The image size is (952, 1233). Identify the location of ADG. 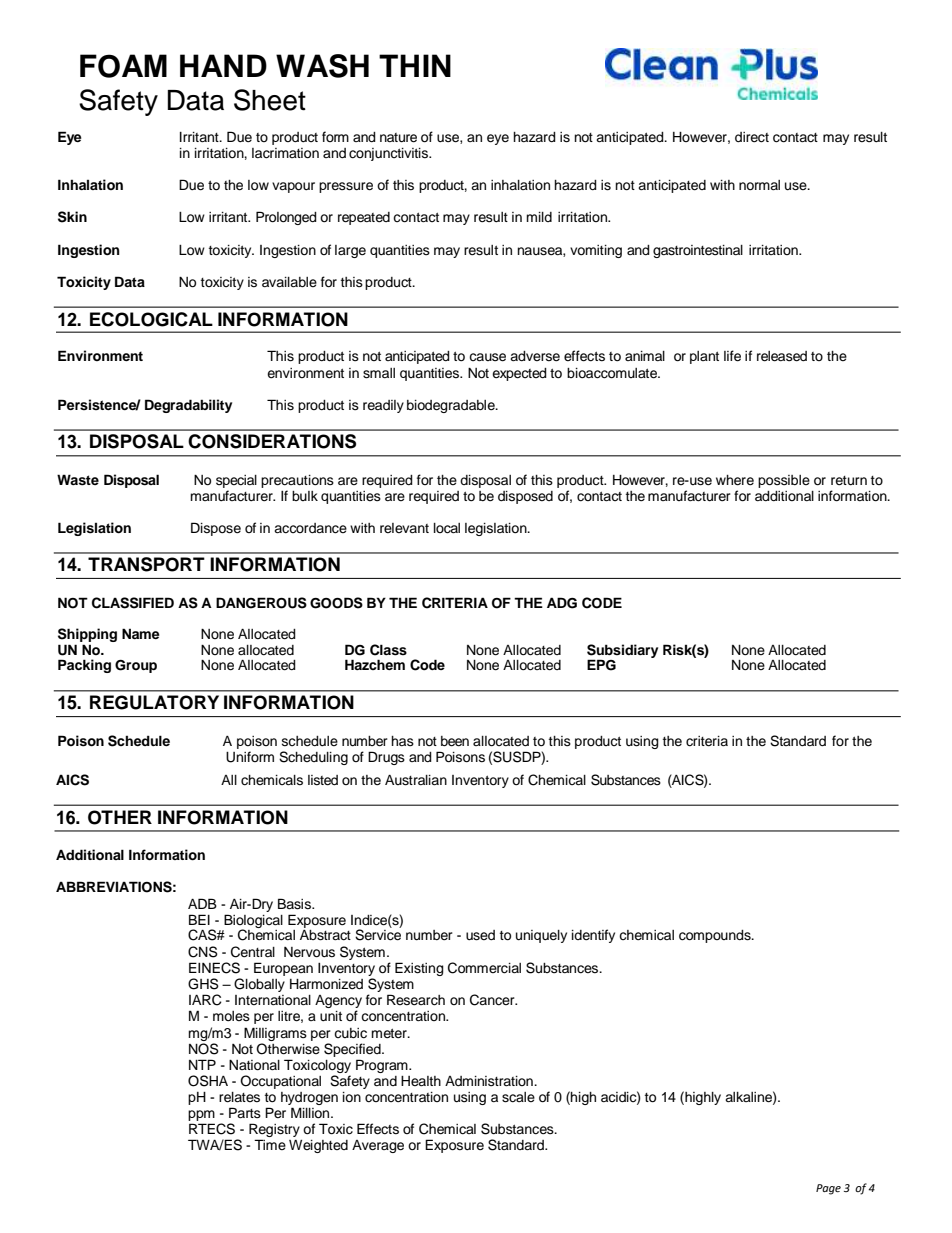
(562, 603).
